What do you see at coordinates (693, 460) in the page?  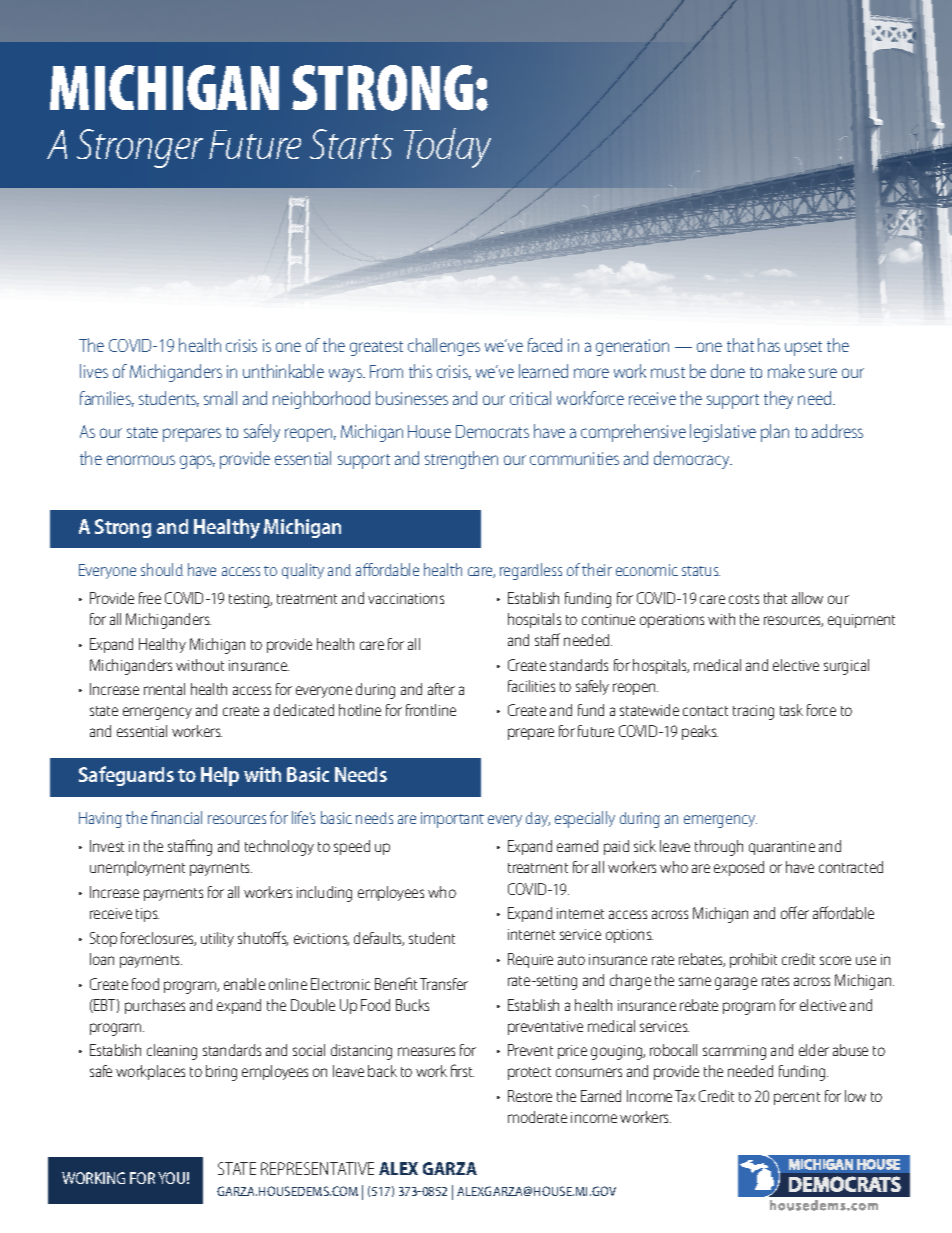 I see `democracy` at bounding box center [693, 460].
